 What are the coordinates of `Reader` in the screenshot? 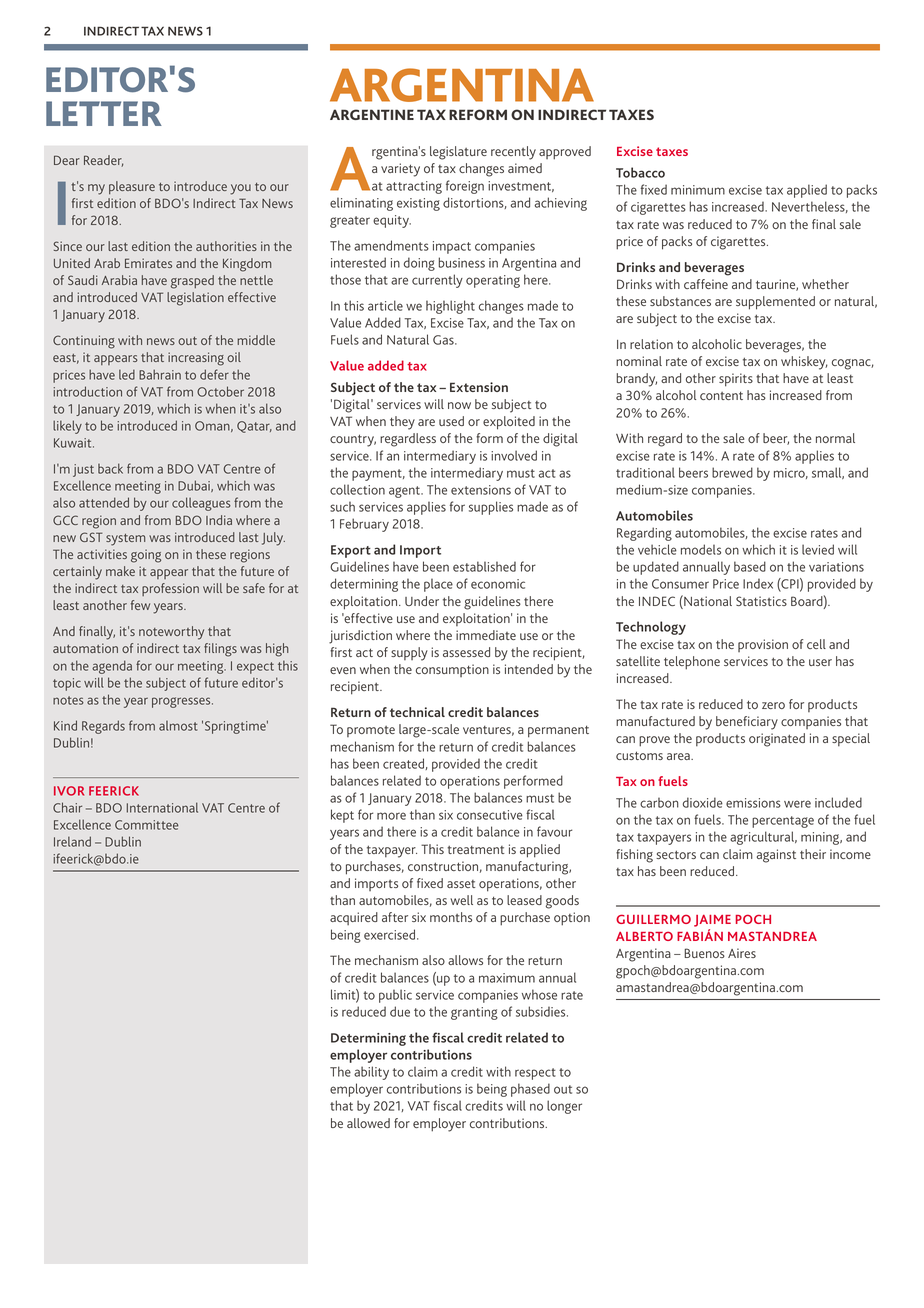 It's located at (103, 161).
